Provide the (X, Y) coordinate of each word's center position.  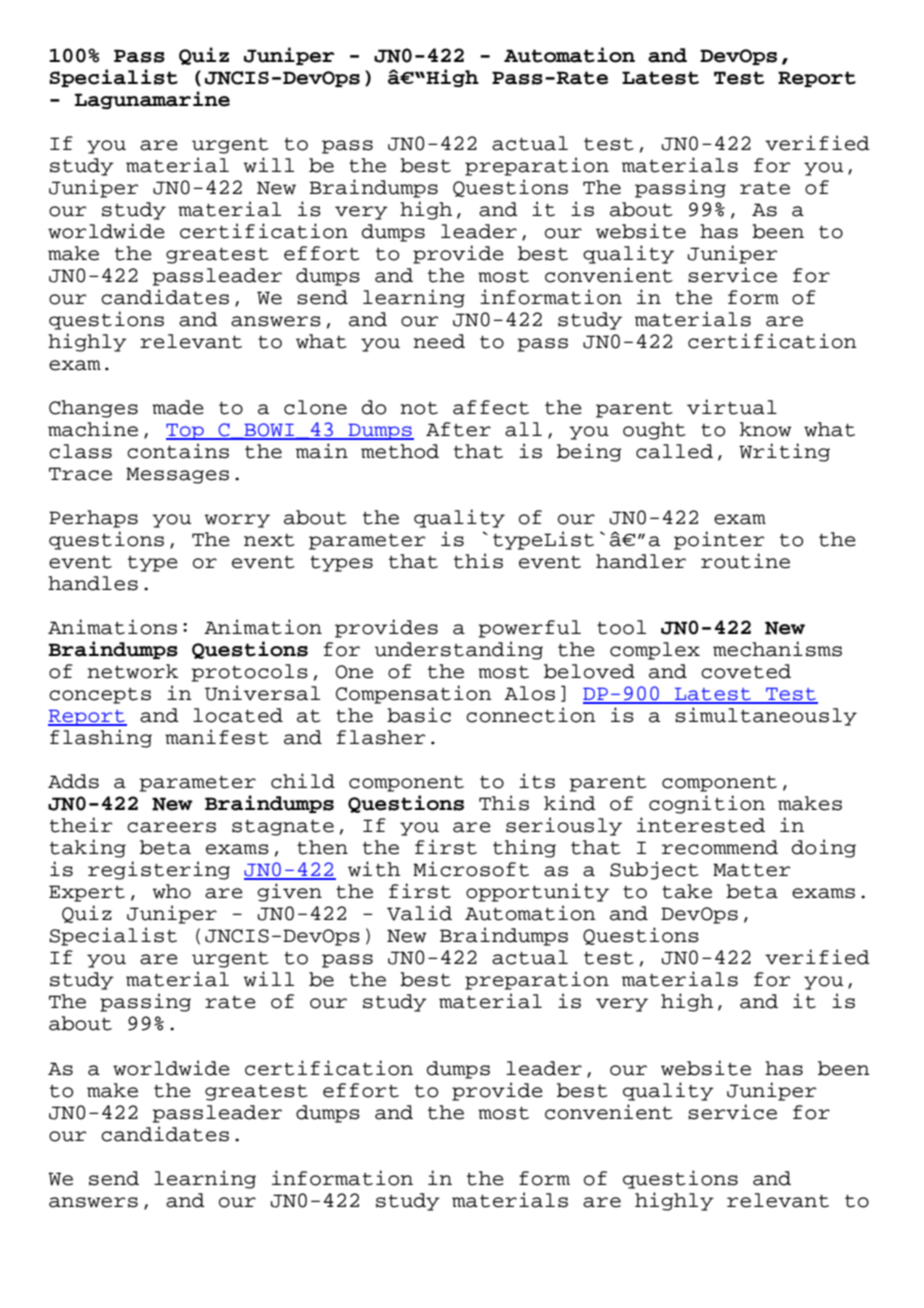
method (400, 451)
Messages (177, 475)
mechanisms (777, 649)
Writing (784, 452)
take (687, 891)
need (439, 341)
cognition (707, 804)
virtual (732, 407)
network (132, 671)
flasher (381, 737)
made (178, 407)
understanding (459, 650)
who (172, 891)
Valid (419, 913)
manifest (217, 737)
